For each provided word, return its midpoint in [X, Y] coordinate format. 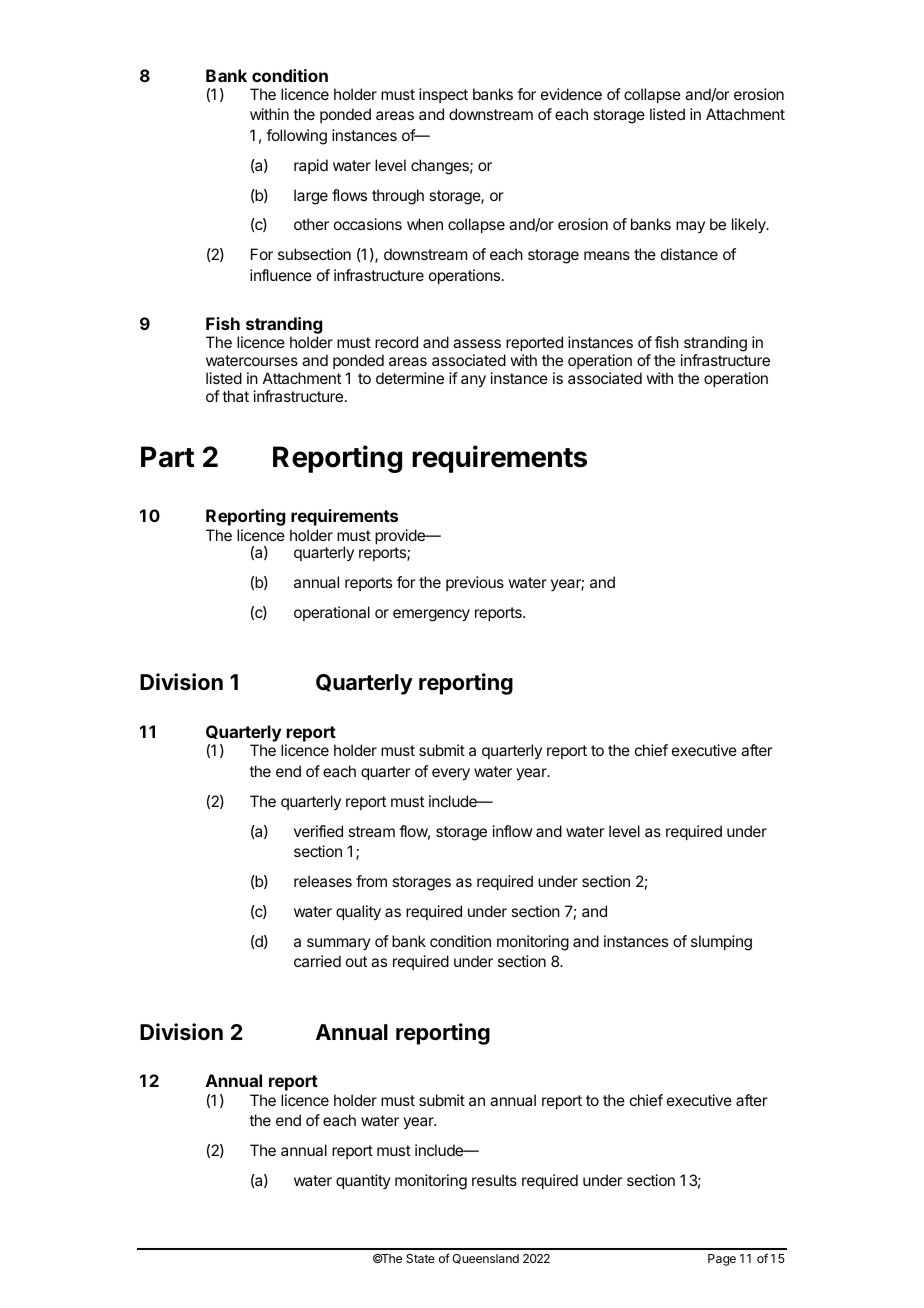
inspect [443, 95]
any [473, 381]
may [690, 227]
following [296, 137]
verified [318, 831]
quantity [363, 1181]
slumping [721, 943]
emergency [431, 615]
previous [475, 583]
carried [317, 961]
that [235, 396]
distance [689, 254]
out [356, 961]
